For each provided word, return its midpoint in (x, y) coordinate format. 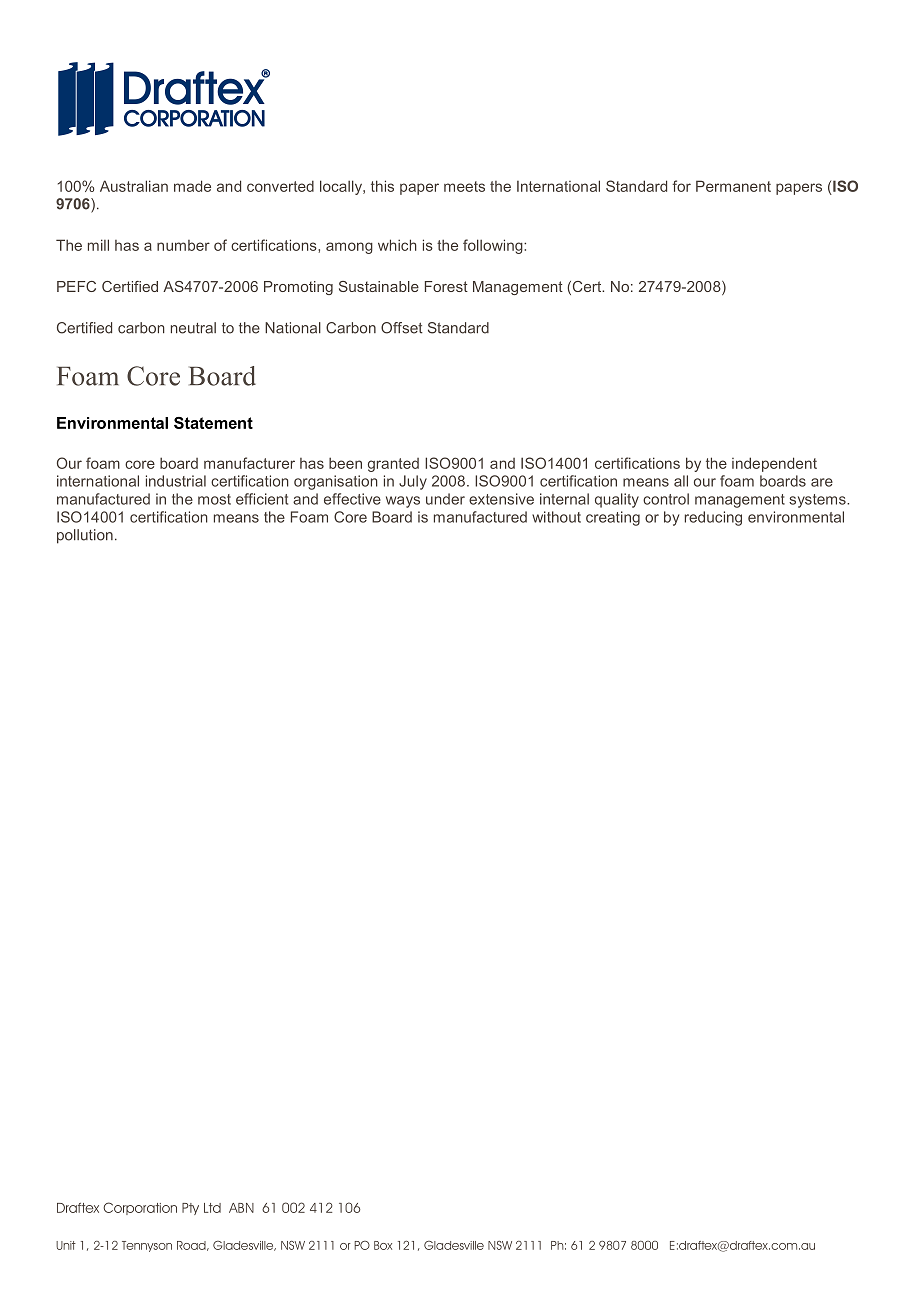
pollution (85, 536)
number (183, 245)
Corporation (140, 1208)
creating (613, 518)
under (445, 499)
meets (464, 186)
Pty (190, 1209)
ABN (241, 1208)
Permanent (733, 186)
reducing (713, 518)
